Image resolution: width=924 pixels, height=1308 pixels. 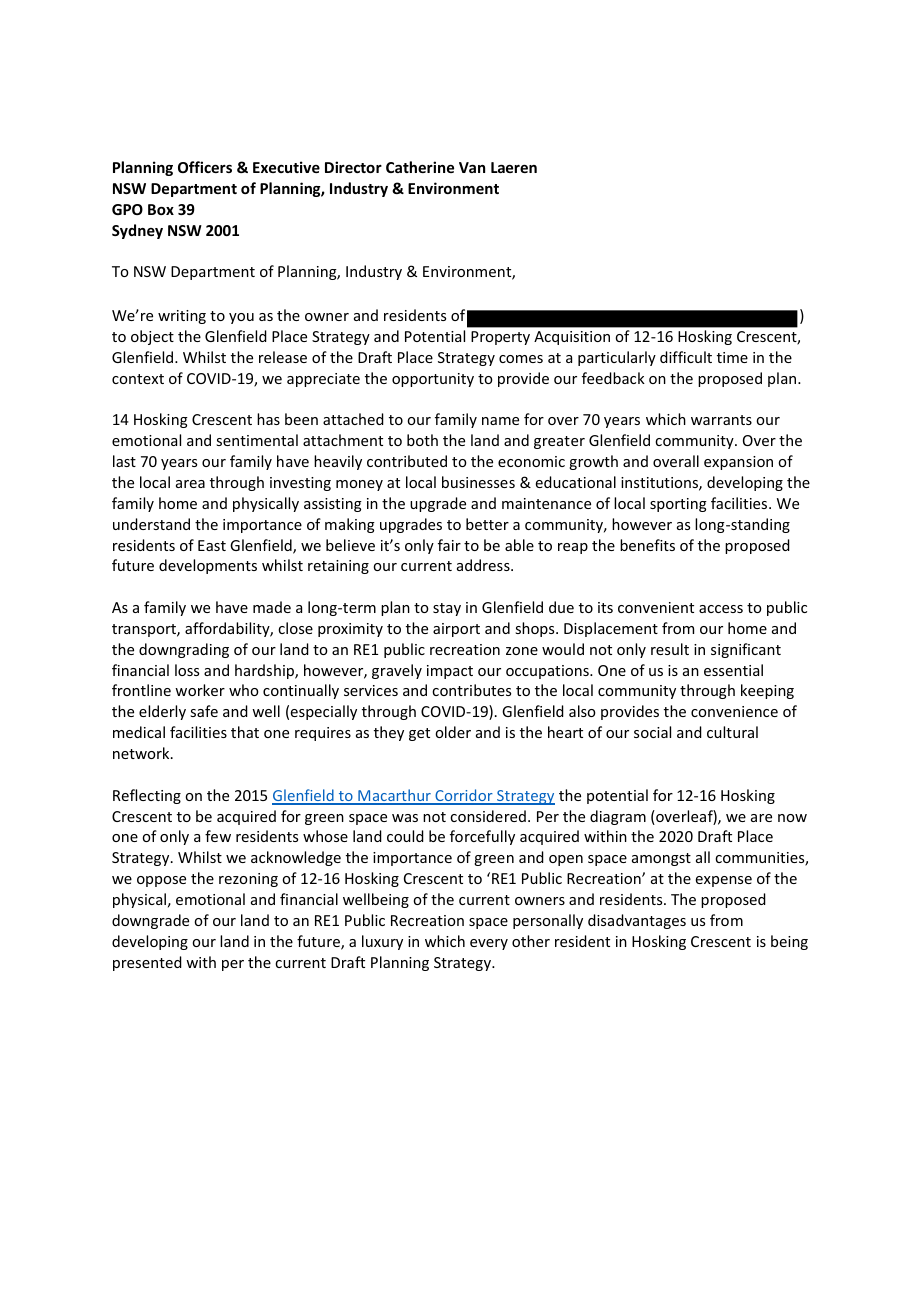 What do you see at coordinates (150, 921) in the image?
I see `downgrade` at bounding box center [150, 921].
